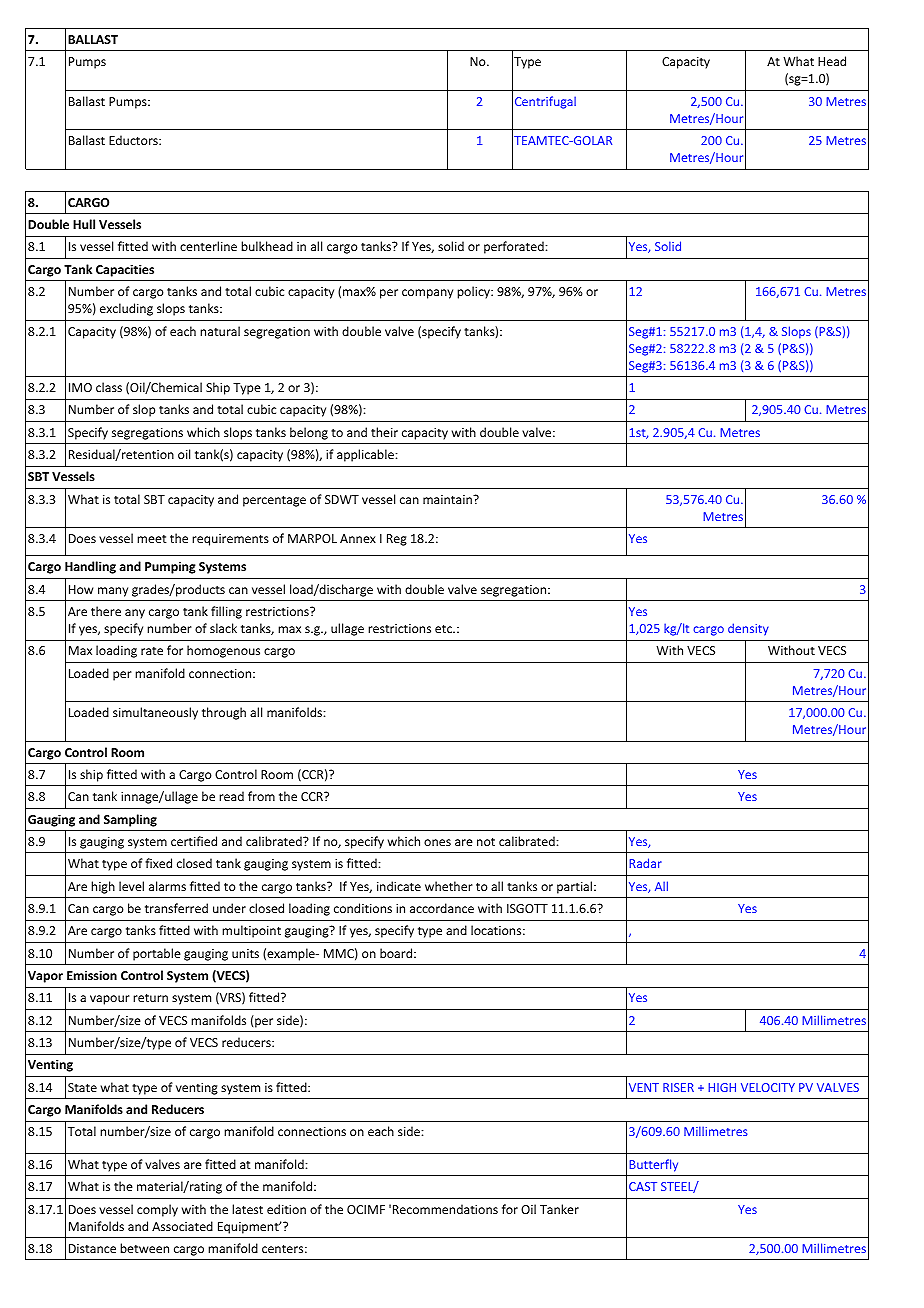 The image size is (924, 1308). I want to click on ones, so click(437, 842).
